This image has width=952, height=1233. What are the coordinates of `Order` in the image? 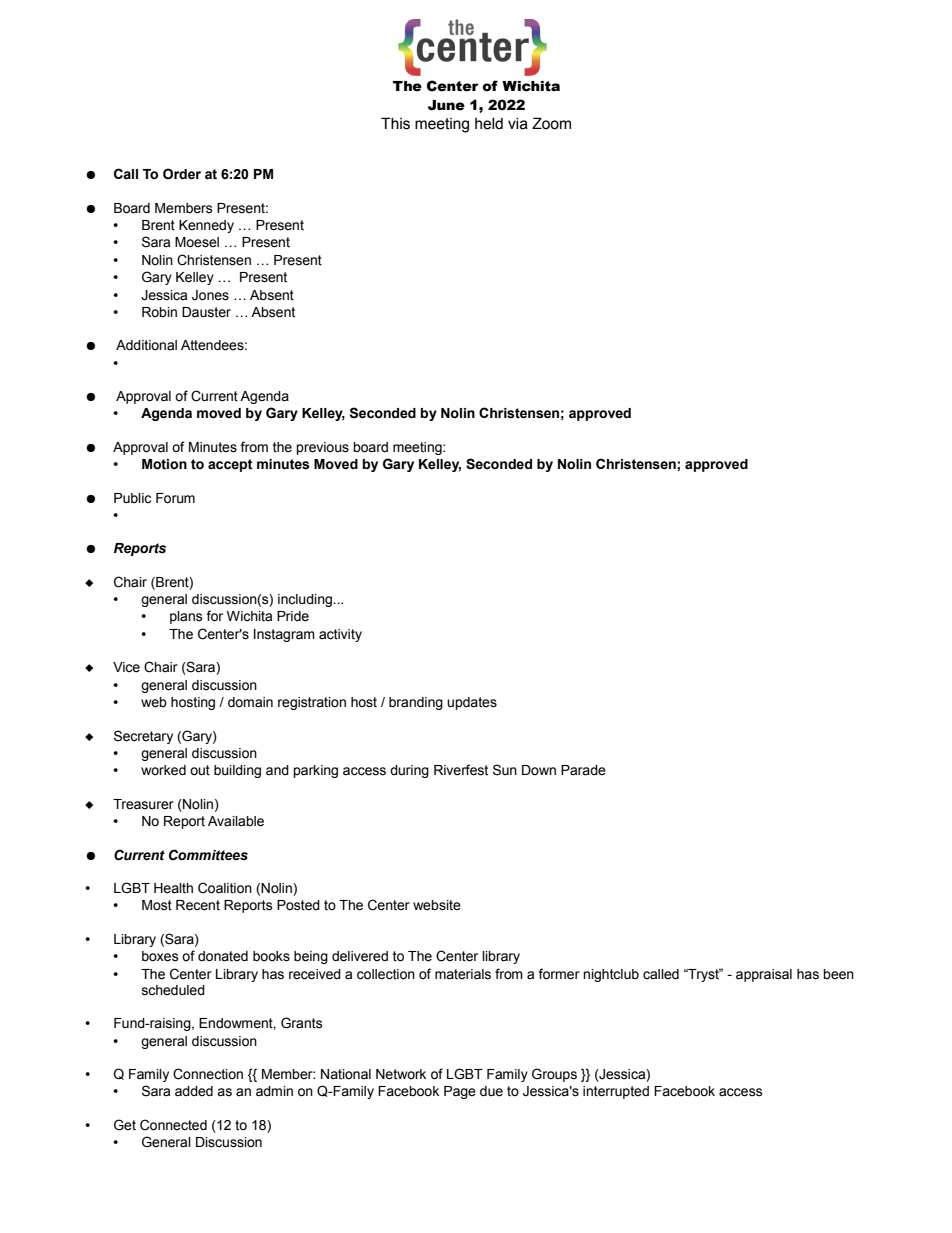 It's located at (182, 174).
